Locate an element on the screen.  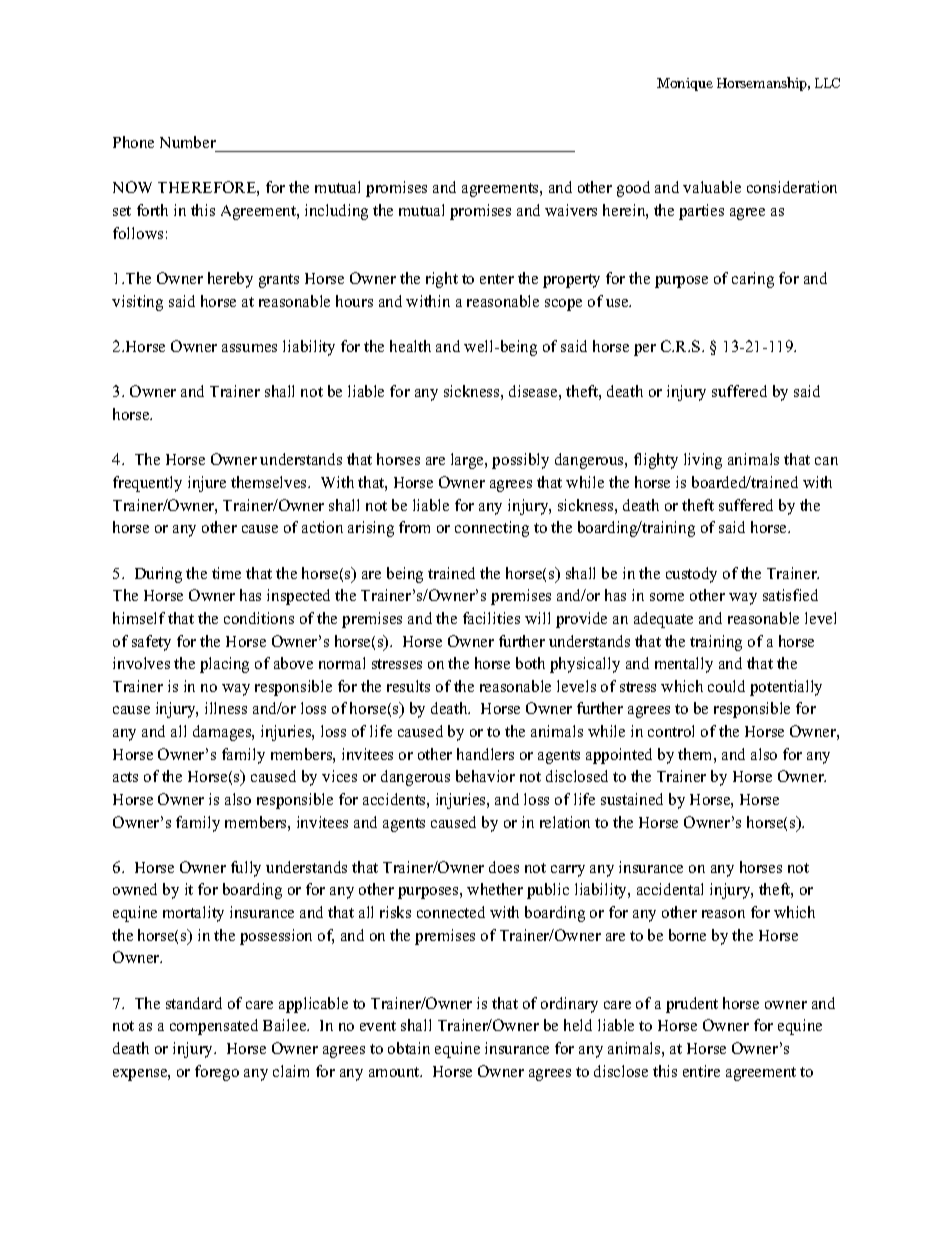
large is located at coordinates (468, 461).
